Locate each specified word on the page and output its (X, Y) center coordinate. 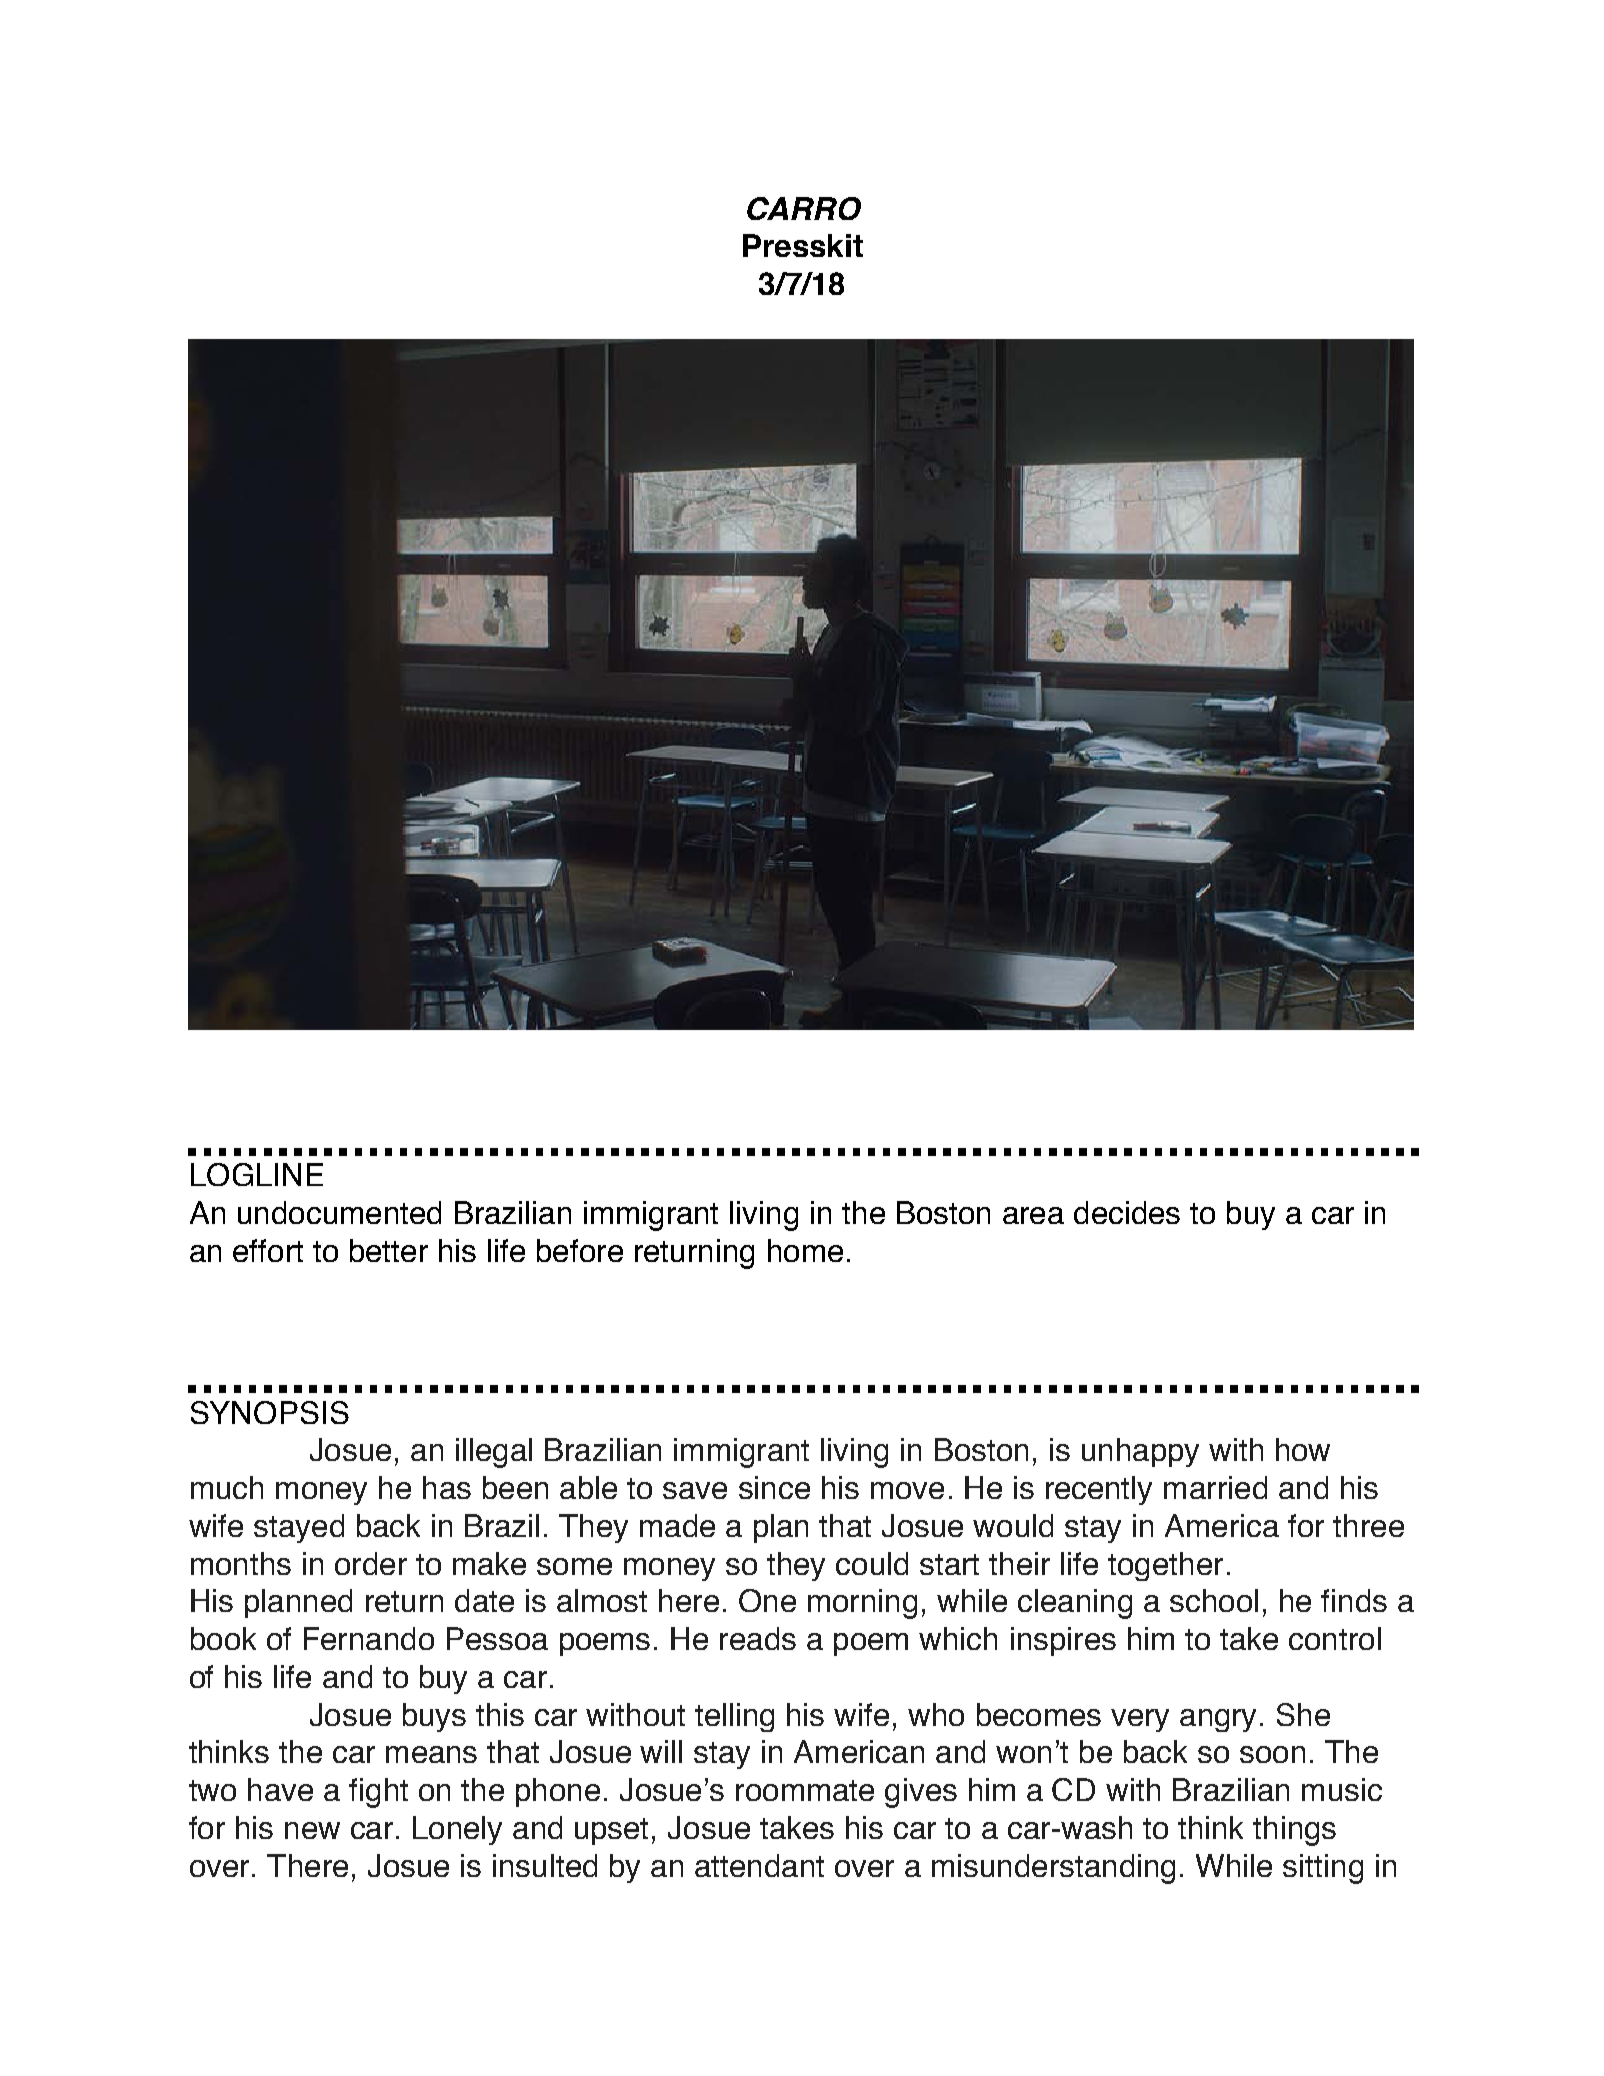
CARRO (804, 208)
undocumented (339, 1212)
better (389, 1250)
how (1303, 1449)
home (805, 1250)
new (312, 1830)
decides (1127, 1212)
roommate (805, 1790)
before (580, 1250)
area (1033, 1215)
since (774, 1487)
